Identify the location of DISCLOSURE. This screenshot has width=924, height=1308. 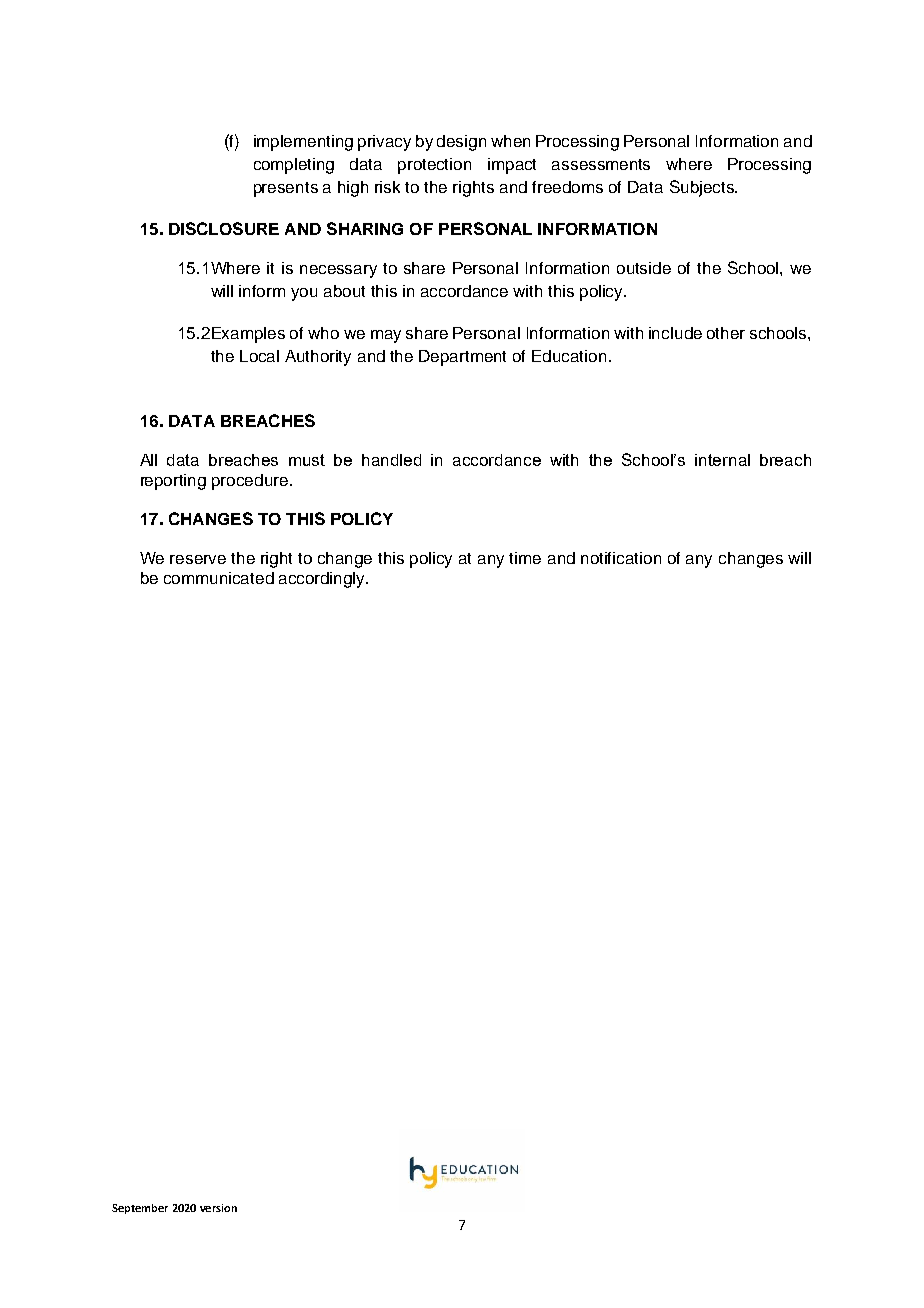
(224, 228).
